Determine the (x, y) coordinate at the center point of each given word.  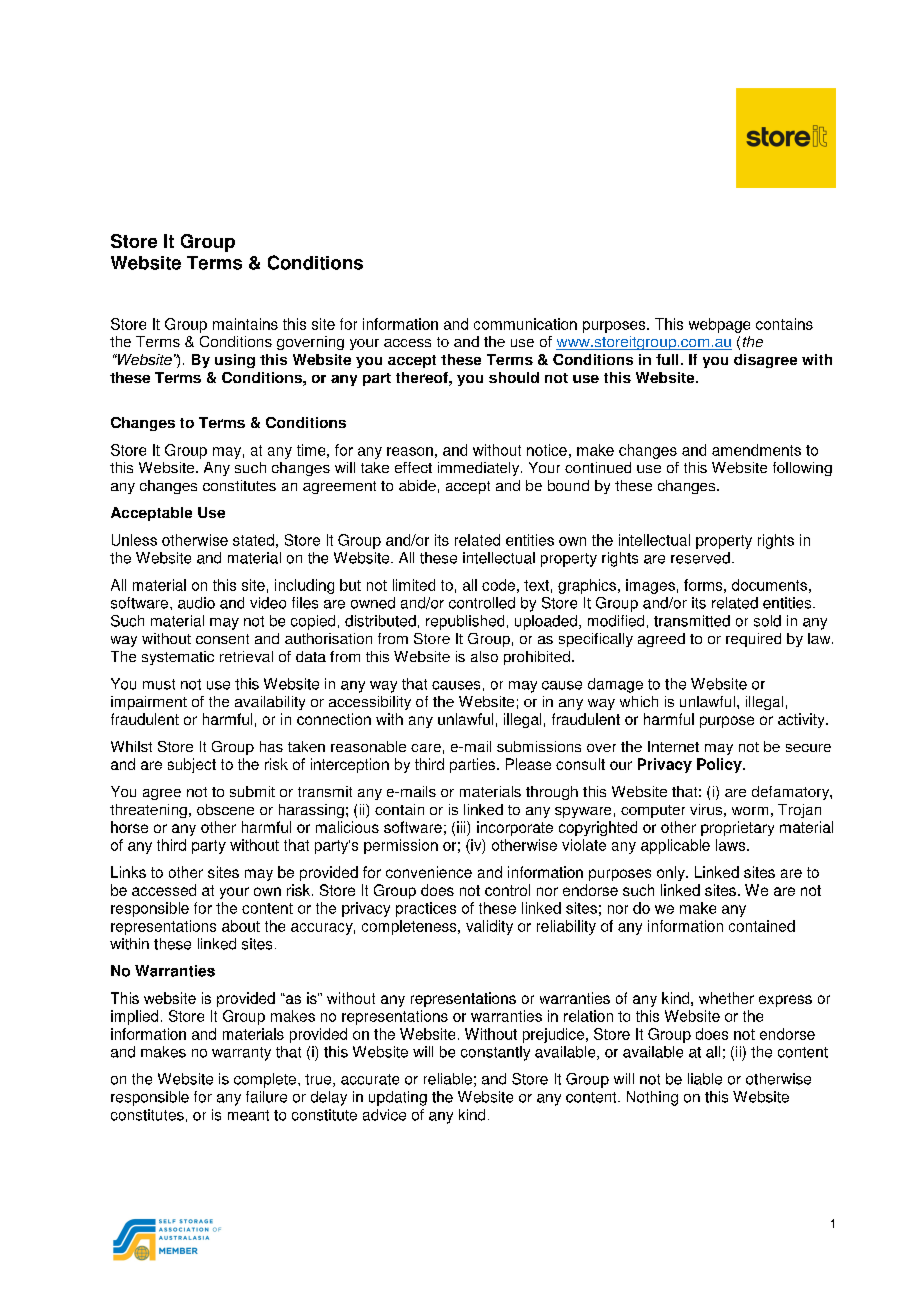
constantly (495, 1053)
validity (489, 927)
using (235, 361)
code (498, 585)
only (672, 873)
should (514, 377)
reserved (700, 558)
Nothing (652, 1098)
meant (248, 1115)
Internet (673, 746)
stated (253, 540)
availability (270, 703)
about (241, 926)
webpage (719, 325)
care (426, 748)
